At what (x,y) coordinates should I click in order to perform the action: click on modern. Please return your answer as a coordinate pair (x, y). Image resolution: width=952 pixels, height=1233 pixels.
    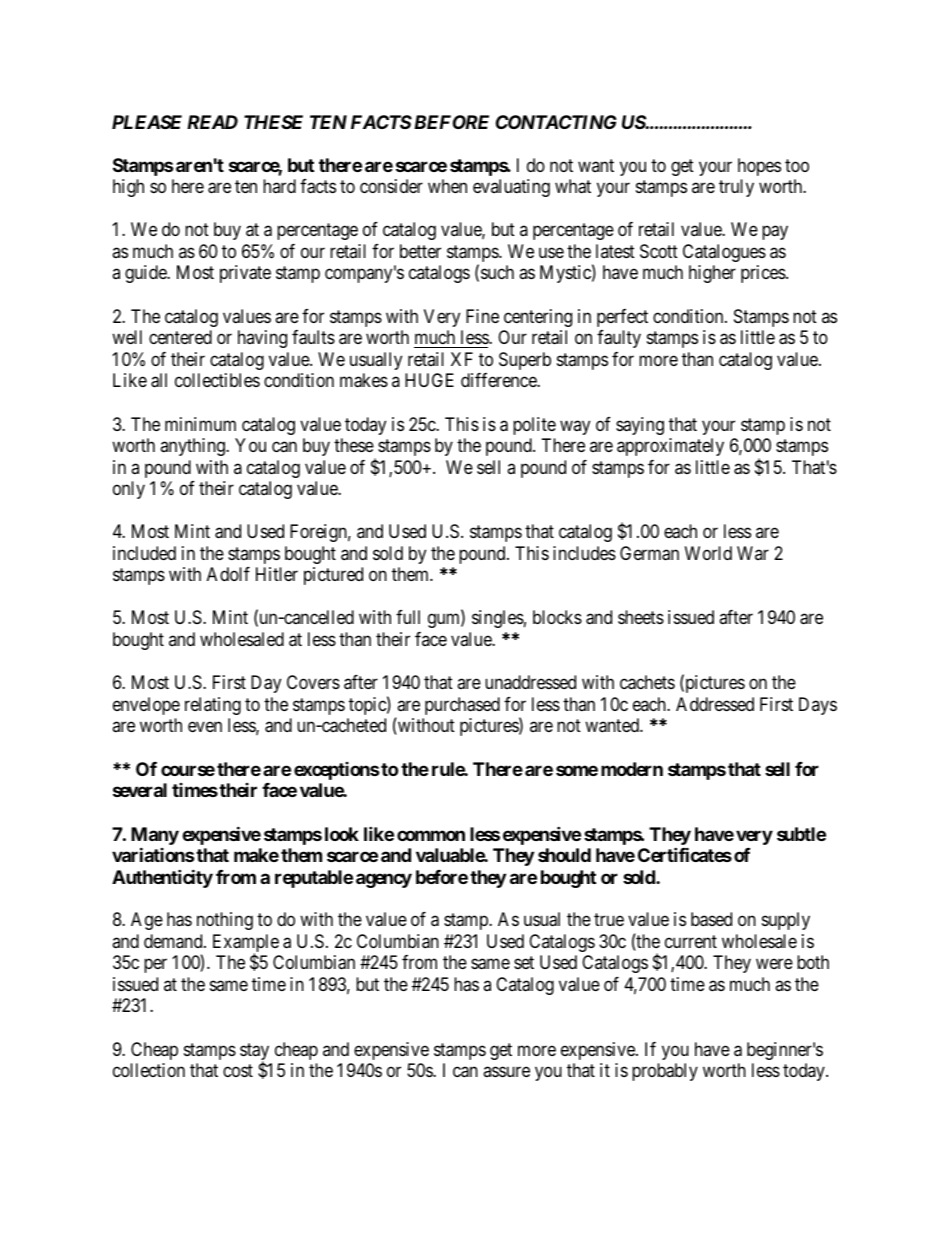
    Looking at the image, I should click on (632, 769).
